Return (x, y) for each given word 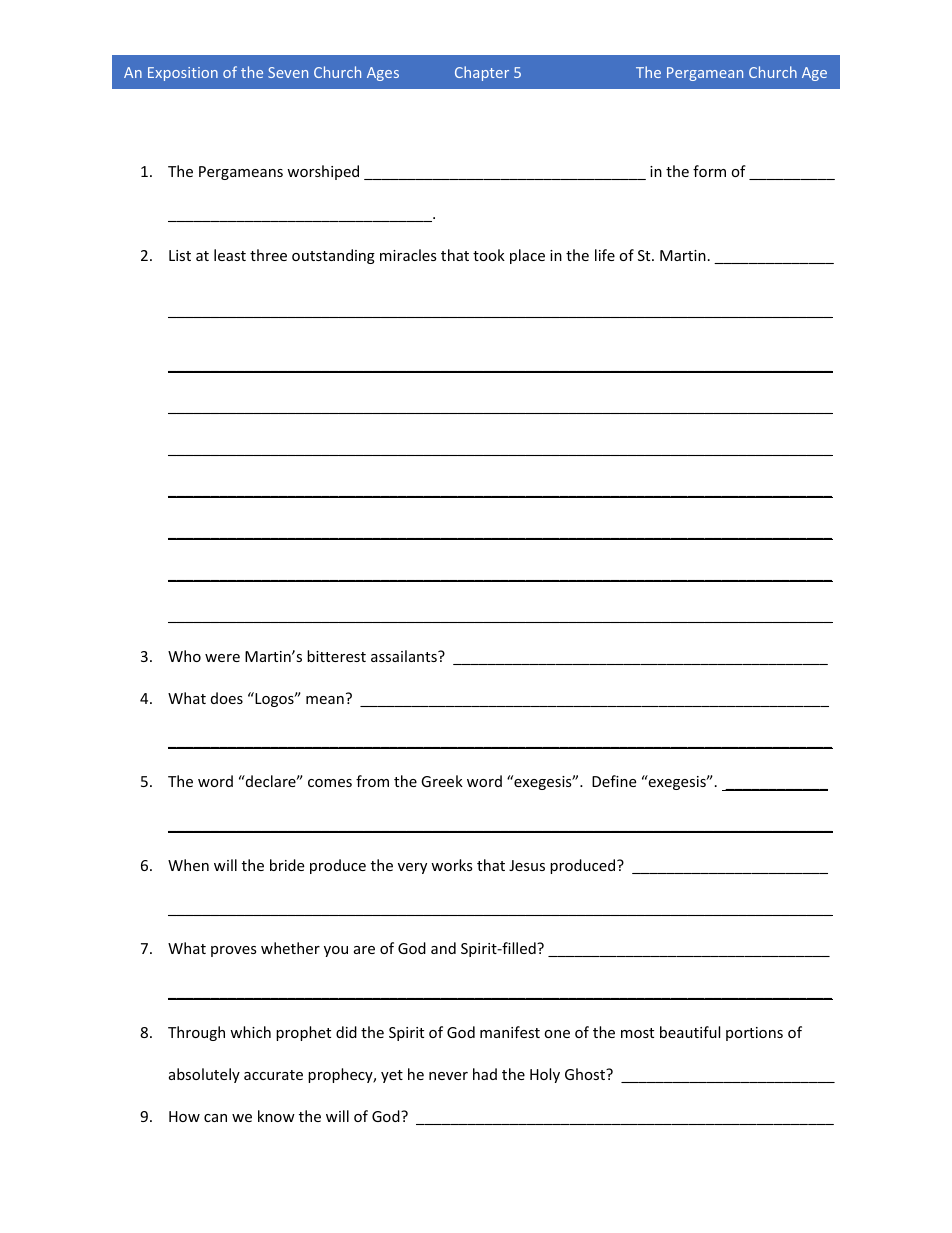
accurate (273, 1075)
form (709, 171)
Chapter (482, 73)
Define (614, 781)
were (222, 658)
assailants (405, 656)
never (448, 1076)
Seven (288, 72)
